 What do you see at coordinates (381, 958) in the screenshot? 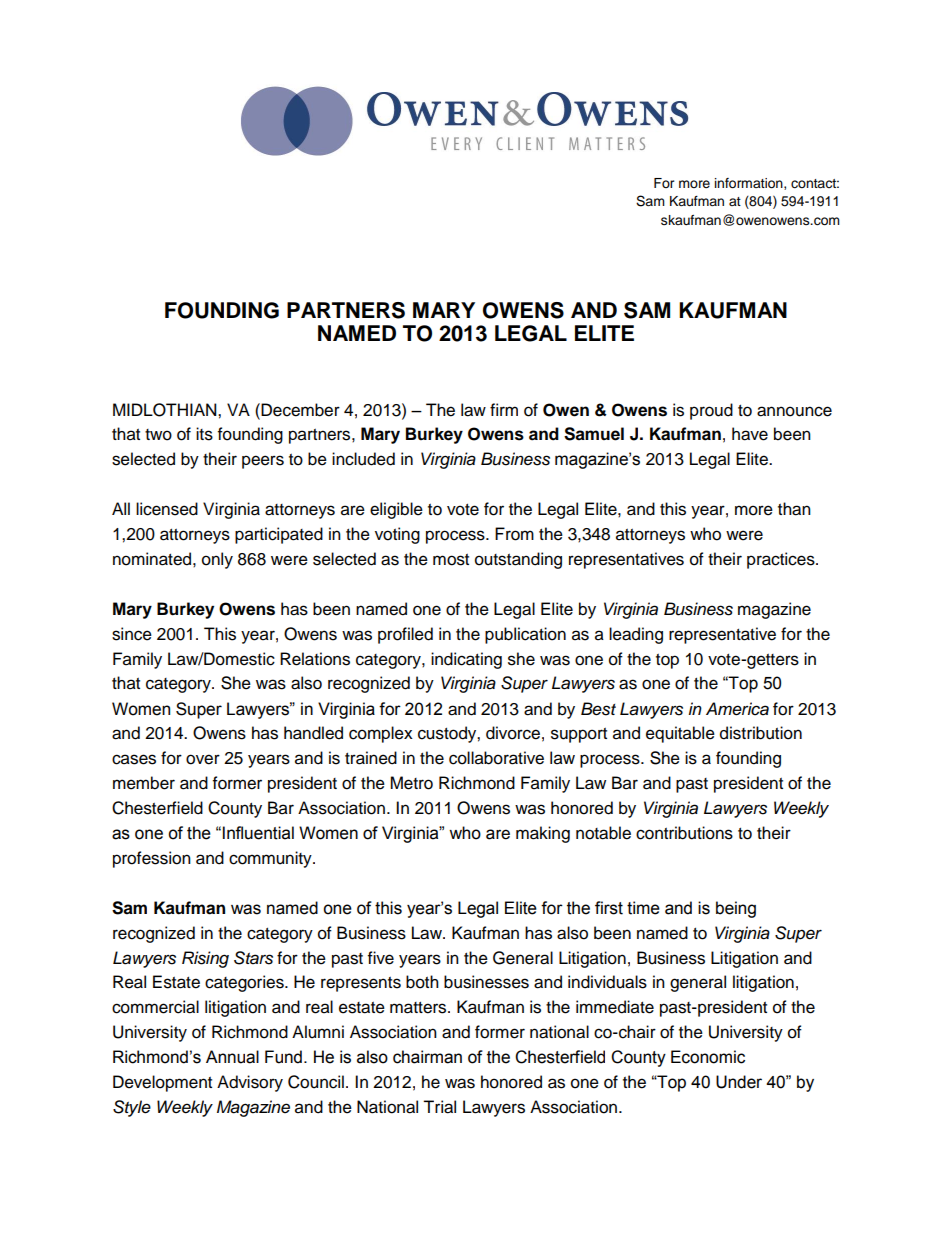
I see `five` at bounding box center [381, 958].
